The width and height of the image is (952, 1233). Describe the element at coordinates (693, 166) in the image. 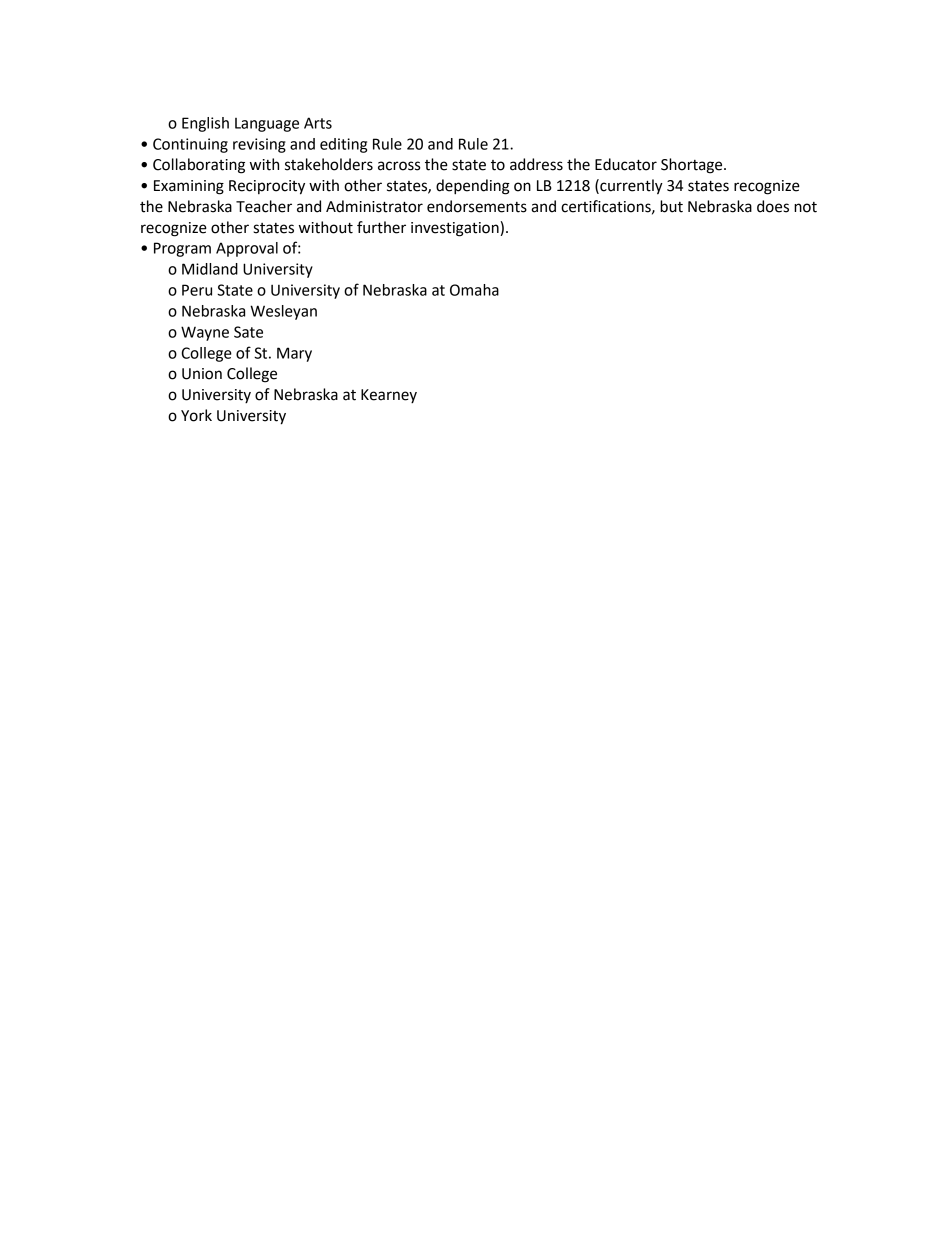

I see `Shortage` at that location.
